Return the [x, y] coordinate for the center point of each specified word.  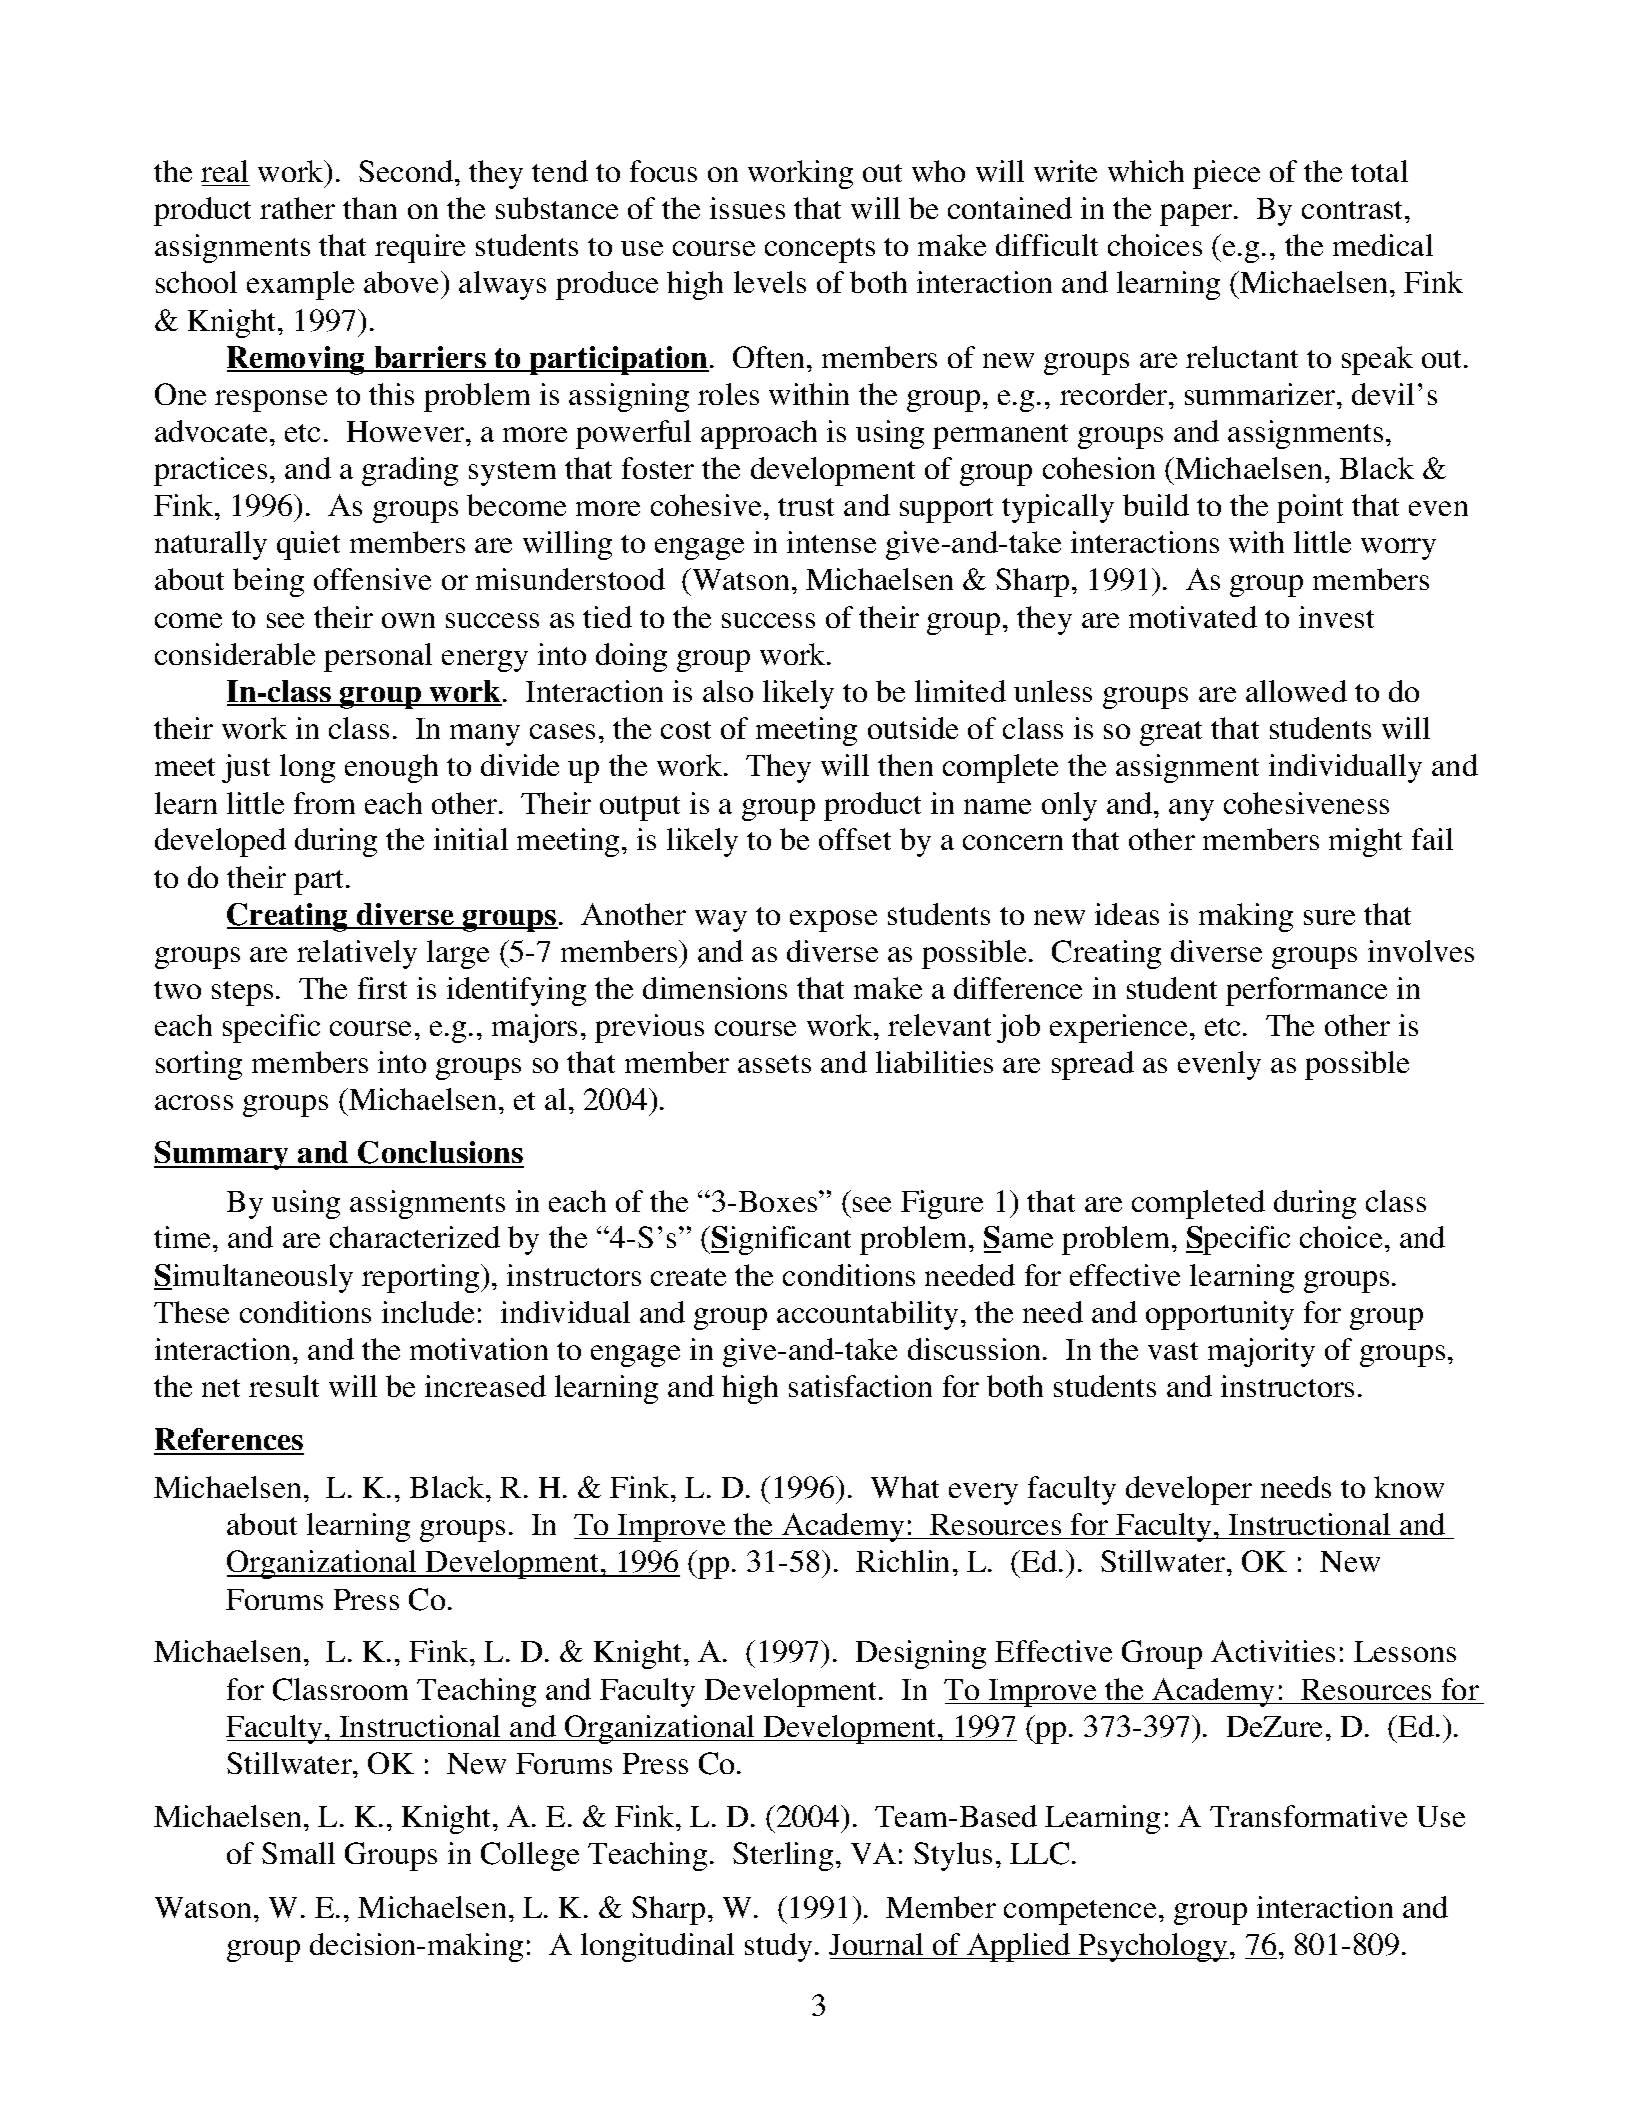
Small [298, 1853]
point [1310, 508]
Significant [781, 1240]
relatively [357, 954]
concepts [820, 250]
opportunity [1220, 1315]
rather [297, 208]
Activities [1273, 1651]
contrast [1354, 210]
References [229, 1441]
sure [1329, 917]
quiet [308, 545]
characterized [415, 1237]
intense [831, 542]
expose [833, 921]
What [905, 1487]
